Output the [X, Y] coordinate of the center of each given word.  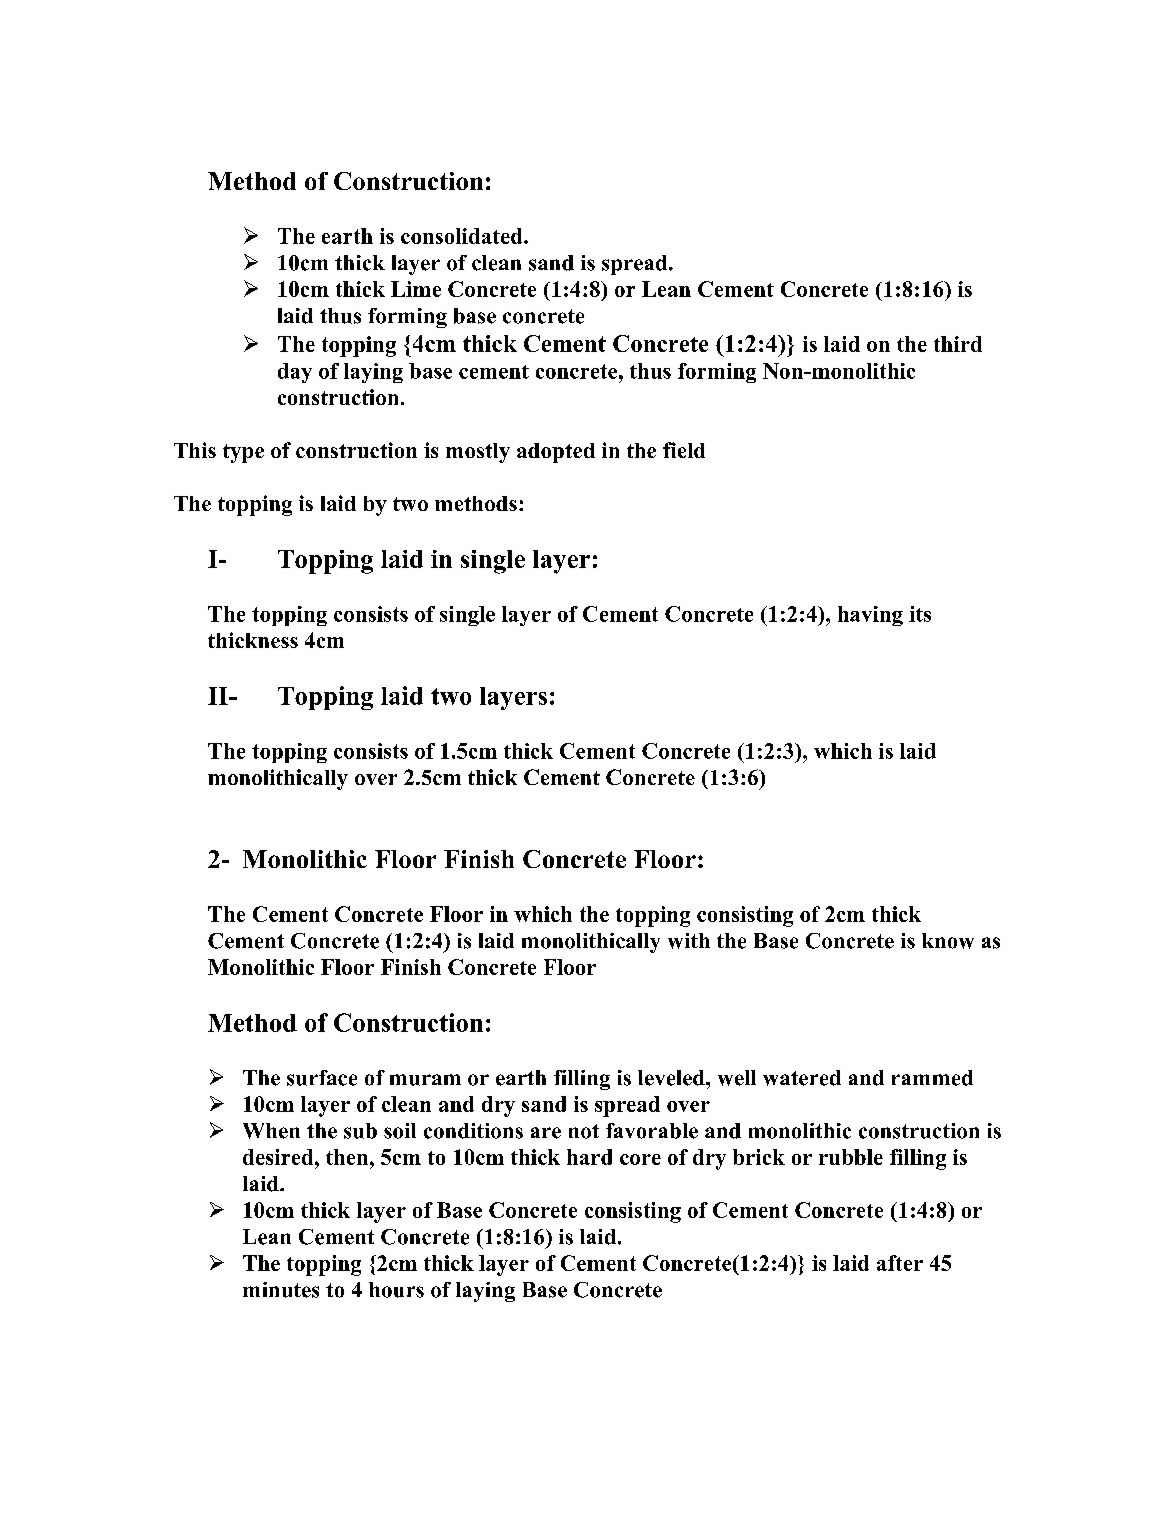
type [243, 453]
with [689, 941]
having [870, 616]
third [958, 344]
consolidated [463, 236]
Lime [416, 289]
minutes [281, 1290]
